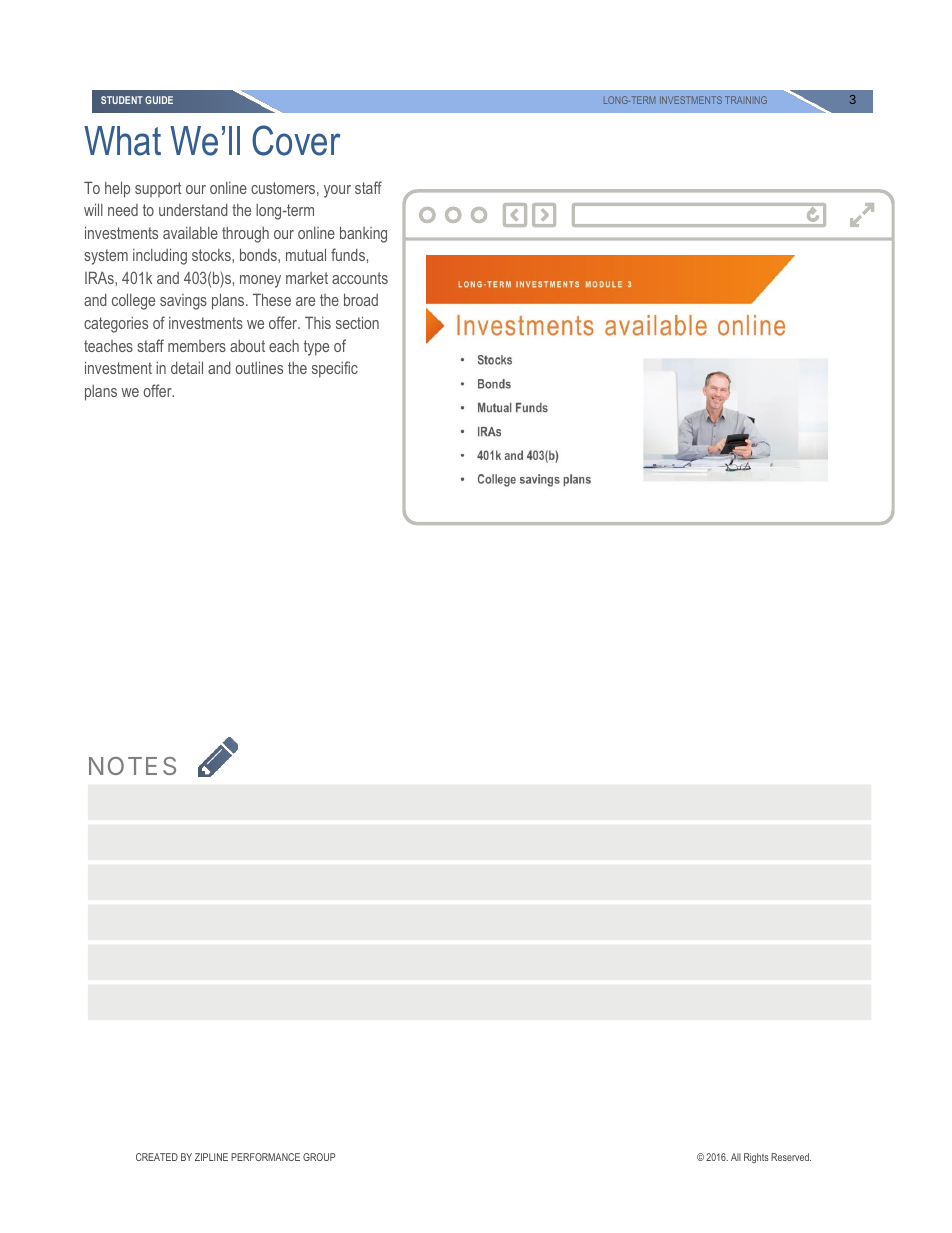 Image resolution: width=952 pixels, height=1233 pixels. What do you see at coordinates (319, 1157) in the page?
I see `GROUP` at bounding box center [319, 1157].
